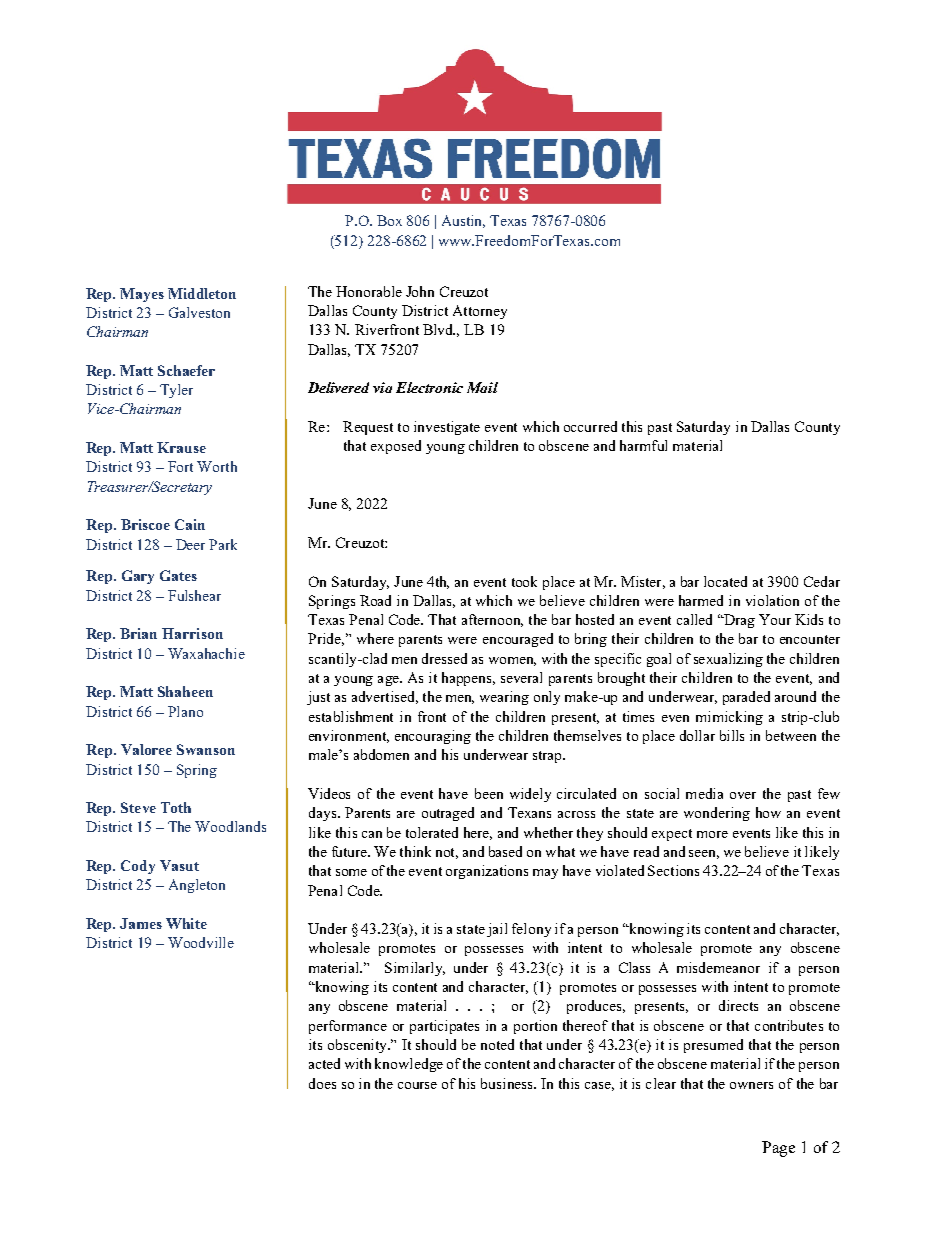  What do you see at coordinates (508, 1083) in the screenshot?
I see `business` at bounding box center [508, 1083].
